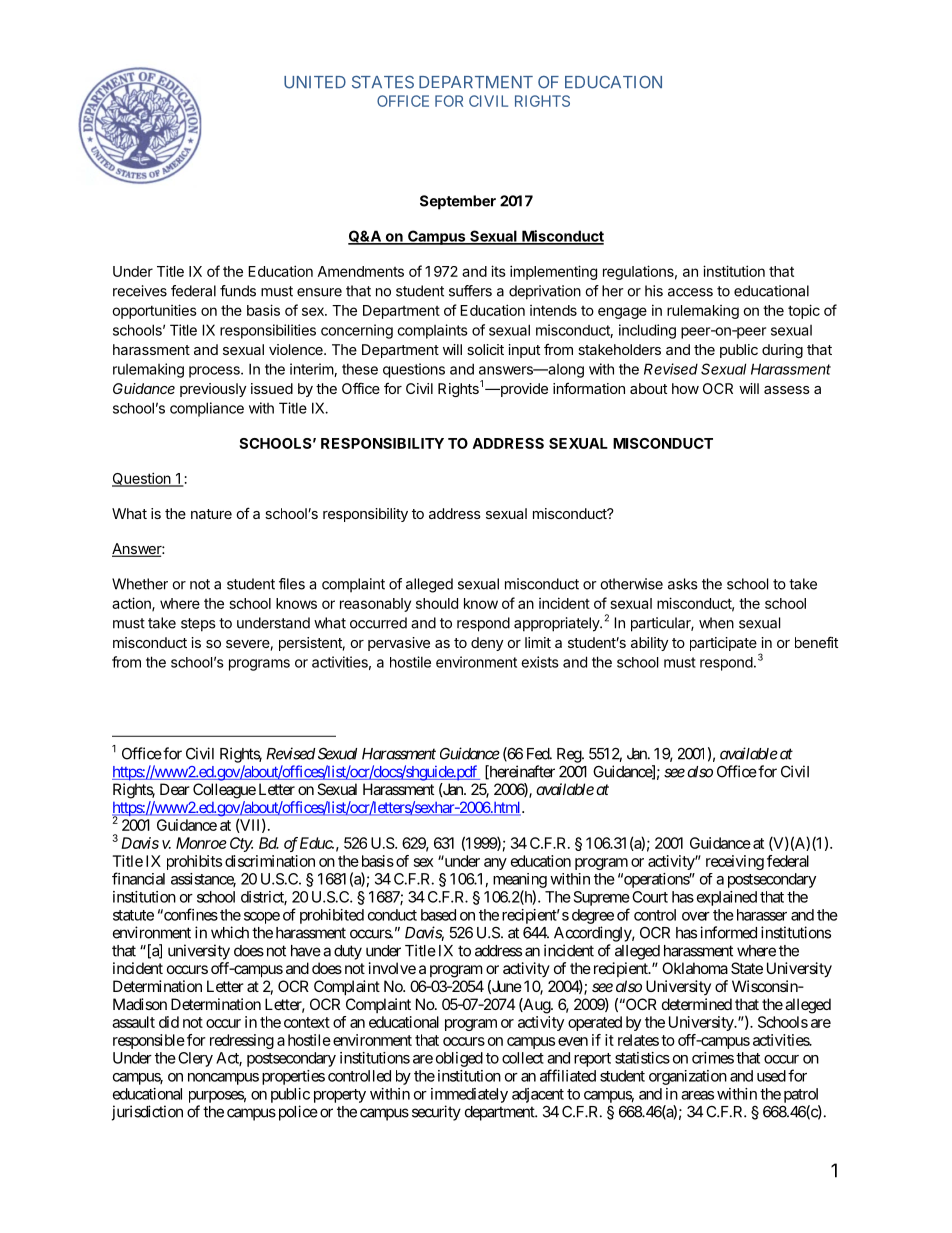  I want to click on during, so click(782, 351).
